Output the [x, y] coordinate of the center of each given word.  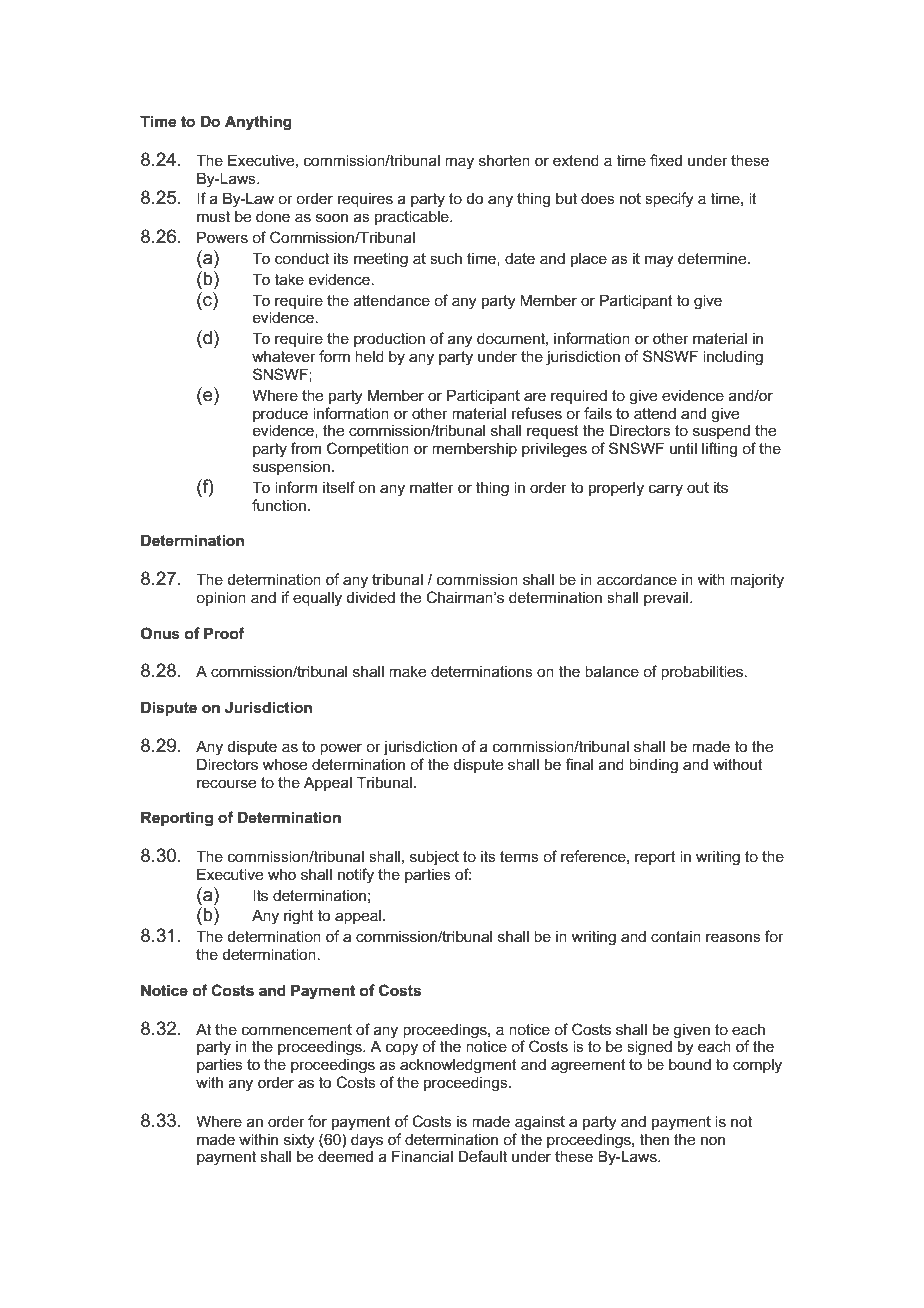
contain [676, 936]
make [407, 671]
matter [432, 487]
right [299, 917]
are [535, 396]
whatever [284, 356]
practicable [413, 217]
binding [653, 766]
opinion [221, 598]
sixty [299, 1141]
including [733, 358]
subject [434, 858]
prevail [667, 598]
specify [669, 200]
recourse [226, 783]
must [213, 216]
